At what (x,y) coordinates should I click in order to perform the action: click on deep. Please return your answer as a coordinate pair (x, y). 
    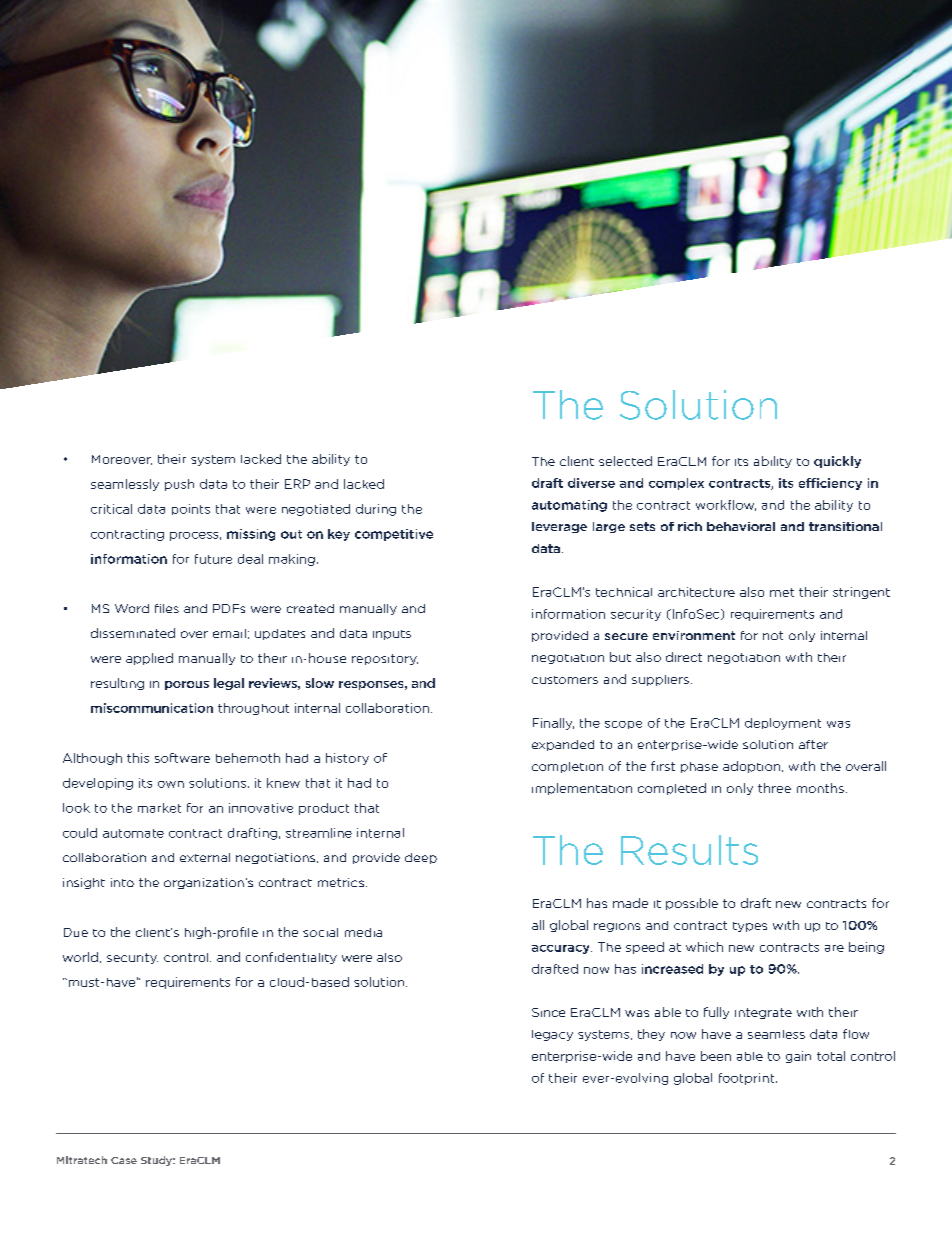
    Looking at the image, I should click on (421, 858).
